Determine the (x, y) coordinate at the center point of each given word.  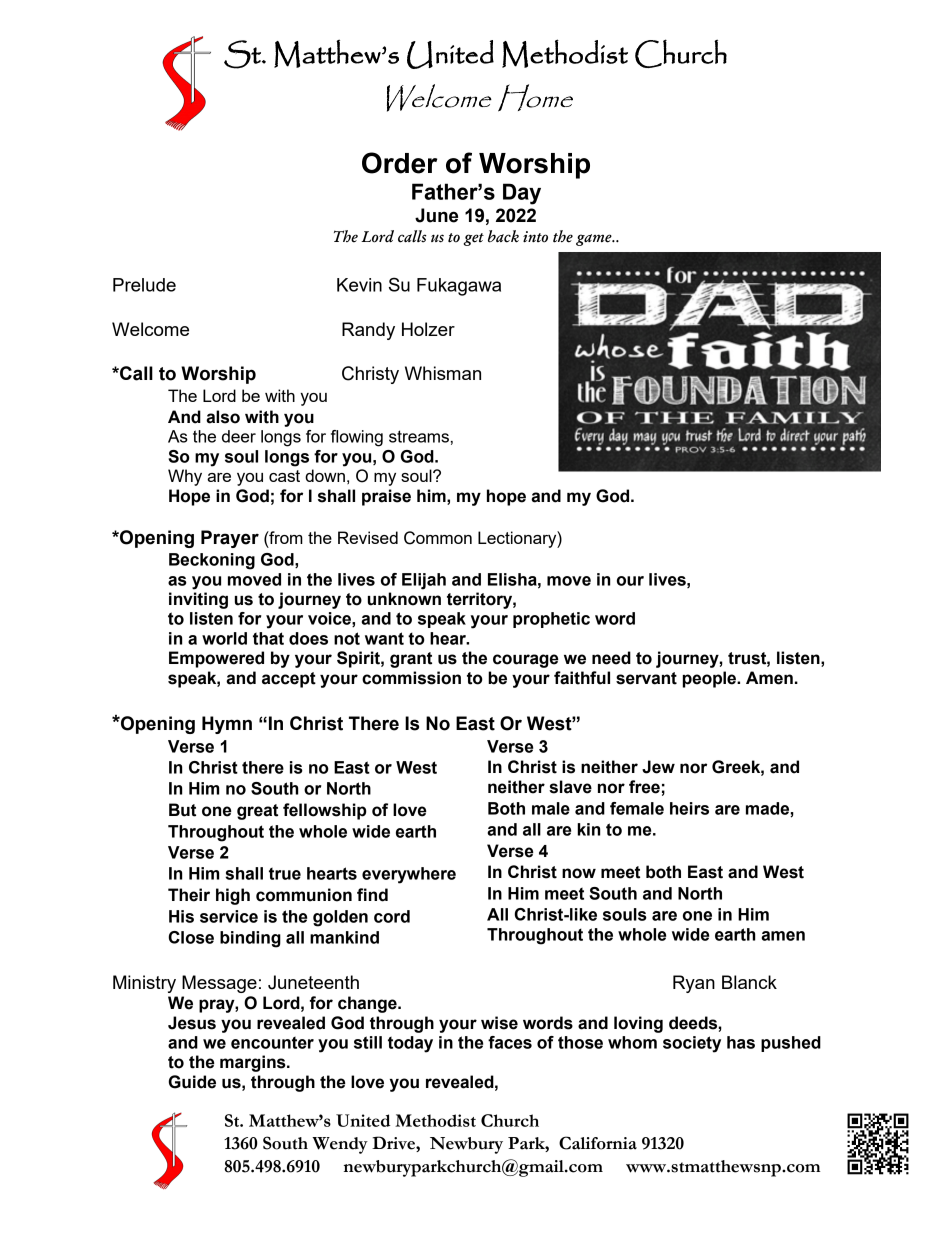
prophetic (551, 620)
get (473, 239)
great (257, 812)
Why (185, 477)
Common (438, 538)
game (595, 240)
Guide (192, 1082)
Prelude (144, 285)
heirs (689, 808)
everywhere (409, 875)
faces (510, 1042)
